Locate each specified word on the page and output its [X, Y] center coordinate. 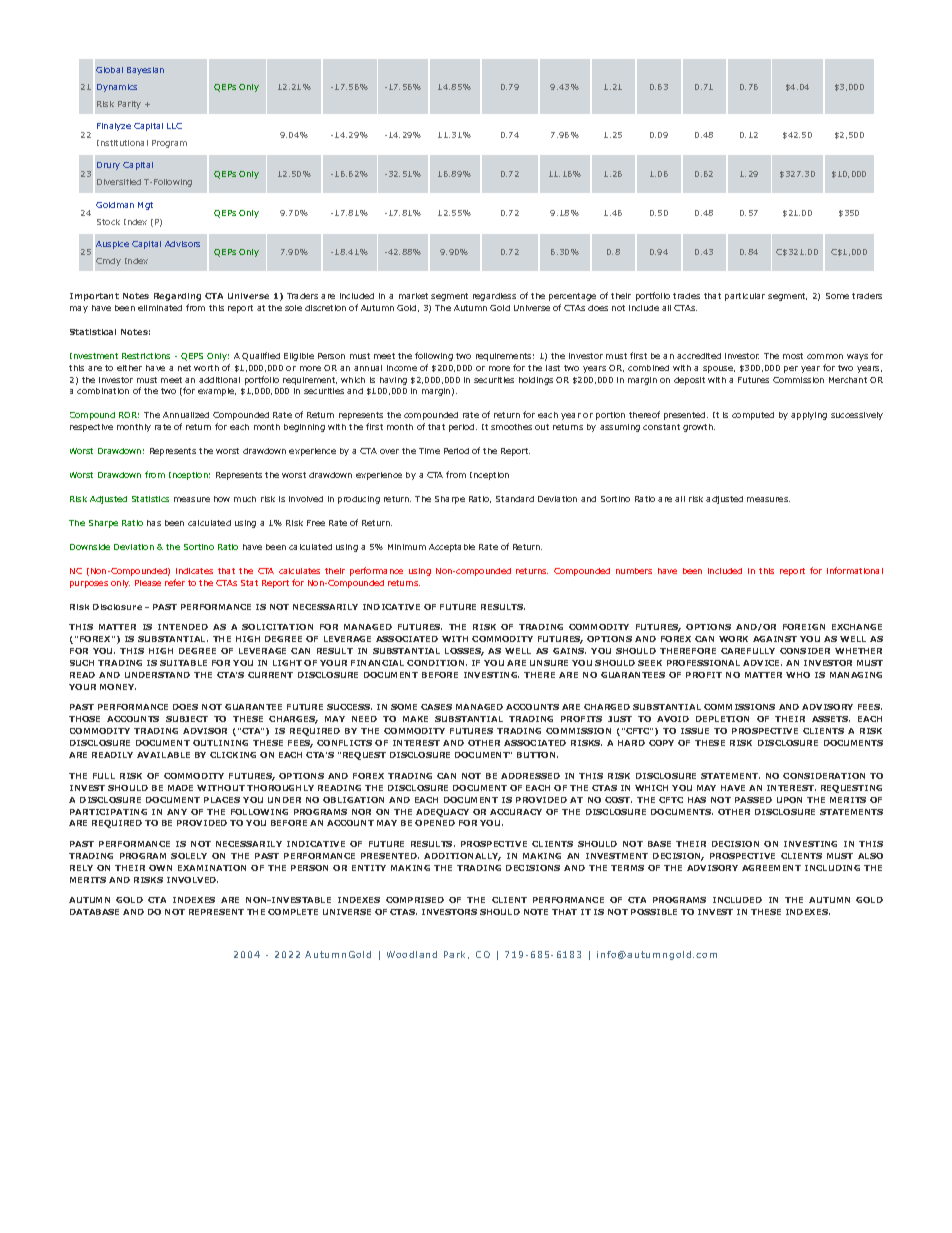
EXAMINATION [212, 868]
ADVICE [762, 663]
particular [745, 297]
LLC [174, 126]
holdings [536, 381]
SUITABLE [183, 663]
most [793, 356]
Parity [129, 105]
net [184, 368]
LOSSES [464, 652]
